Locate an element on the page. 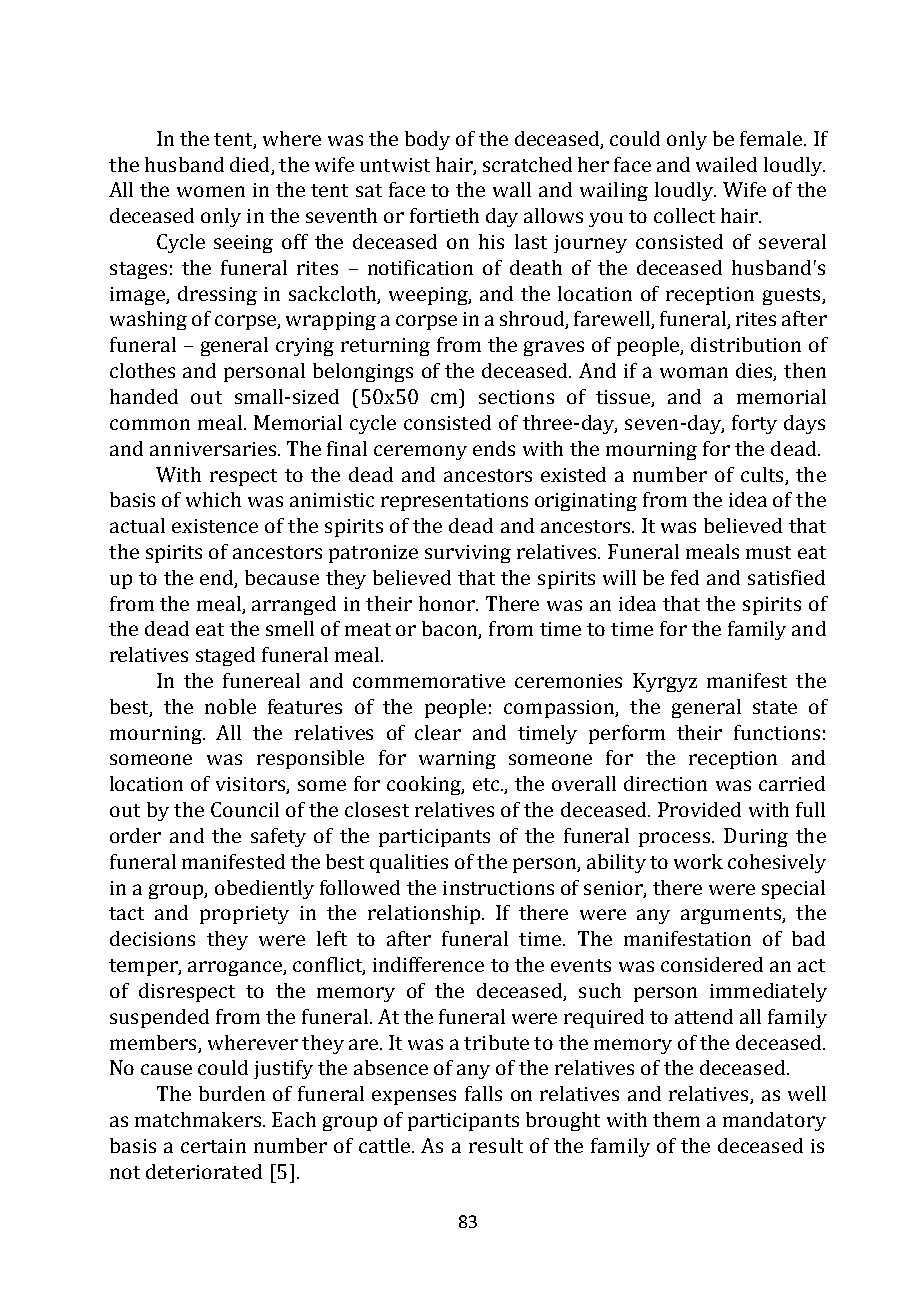 The height and width of the image is (1311, 924). wall is located at coordinates (512, 189).
